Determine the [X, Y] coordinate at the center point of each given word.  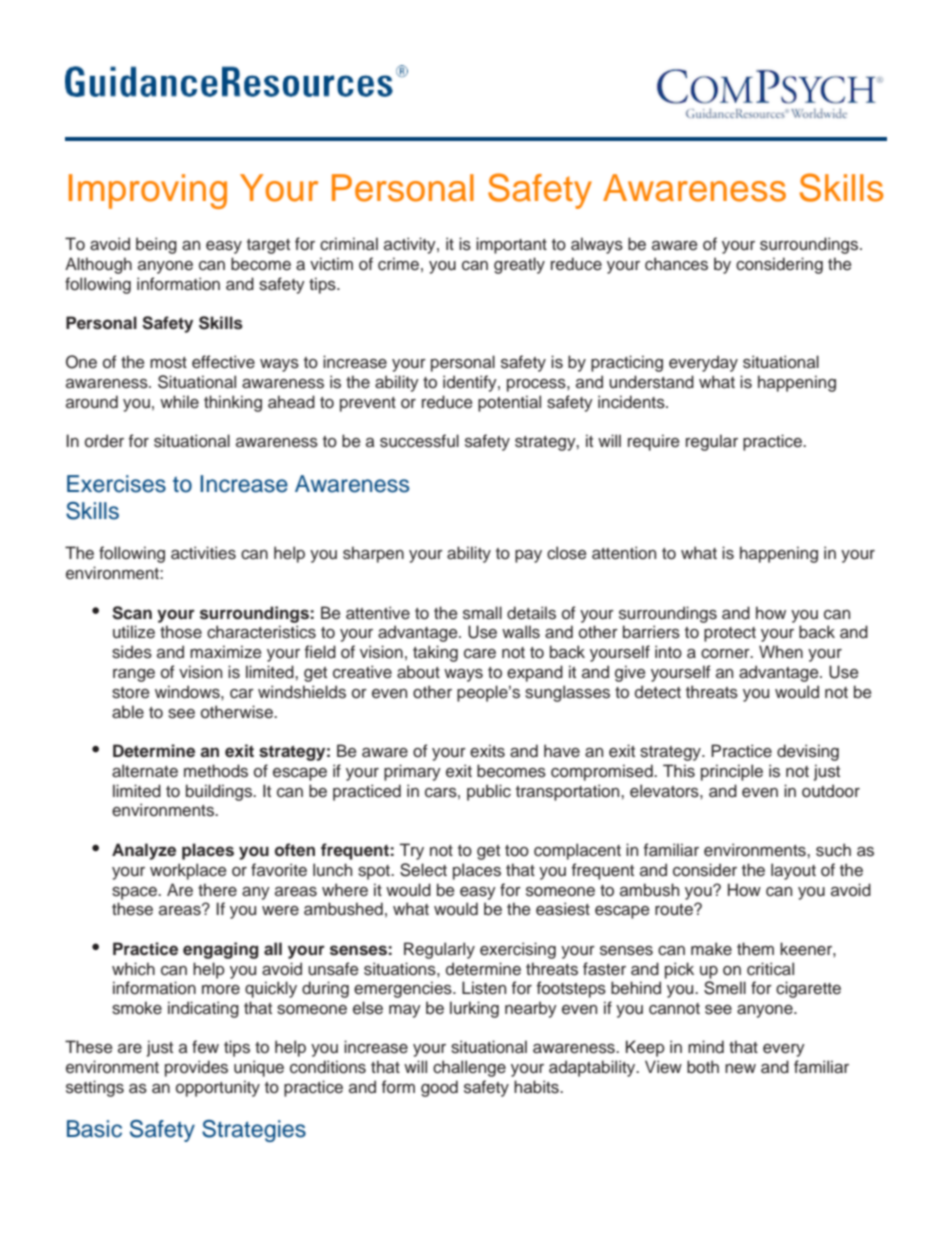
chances [676, 264]
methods [216, 771]
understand [651, 382]
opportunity [218, 1088]
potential [509, 403]
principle [732, 772]
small [482, 613]
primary [412, 772]
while [179, 402]
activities [203, 553]
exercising [518, 950]
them [755, 949]
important [511, 245]
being [156, 245]
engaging [221, 950]
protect [730, 634]
